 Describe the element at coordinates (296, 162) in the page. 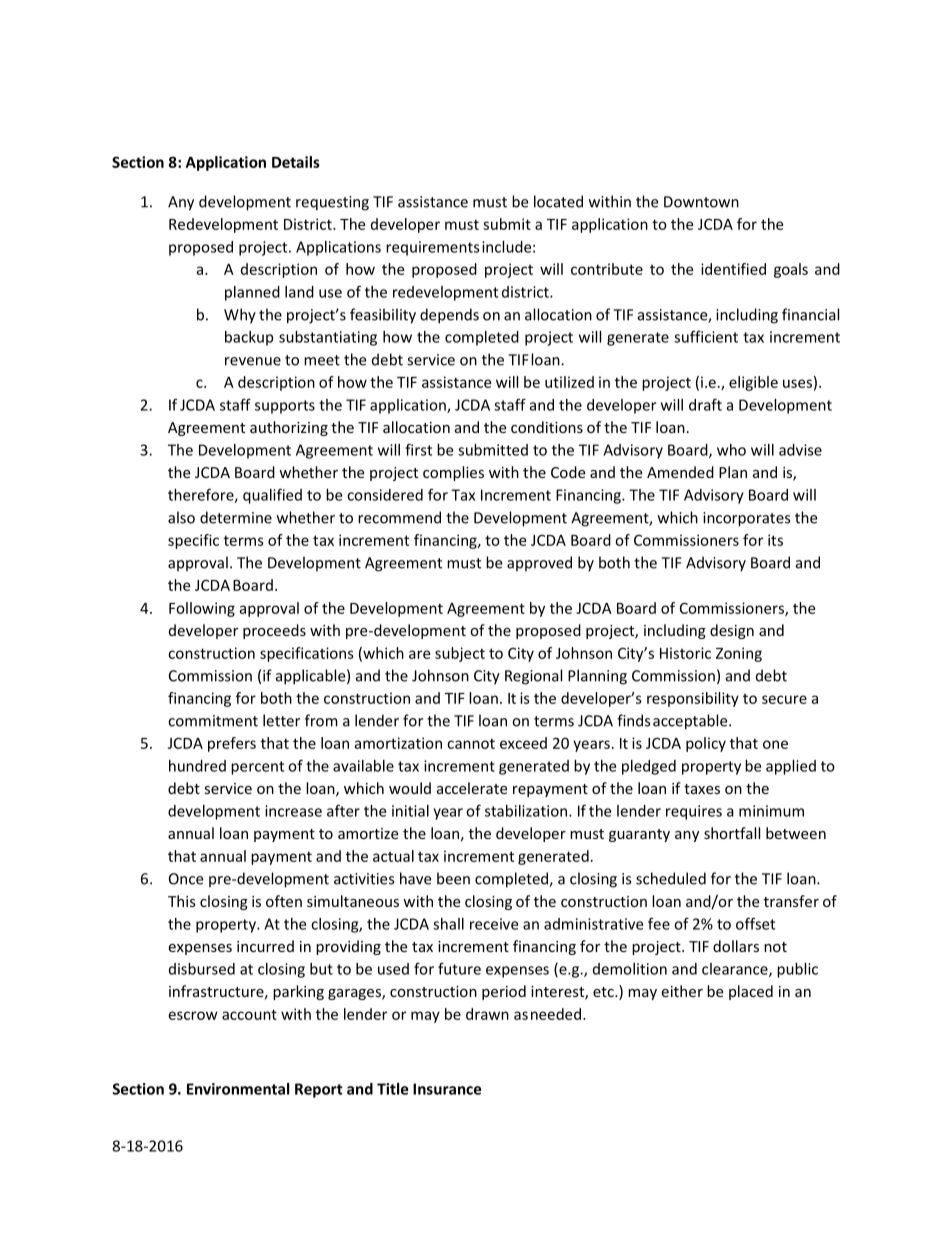

I see `Details` at that location.
